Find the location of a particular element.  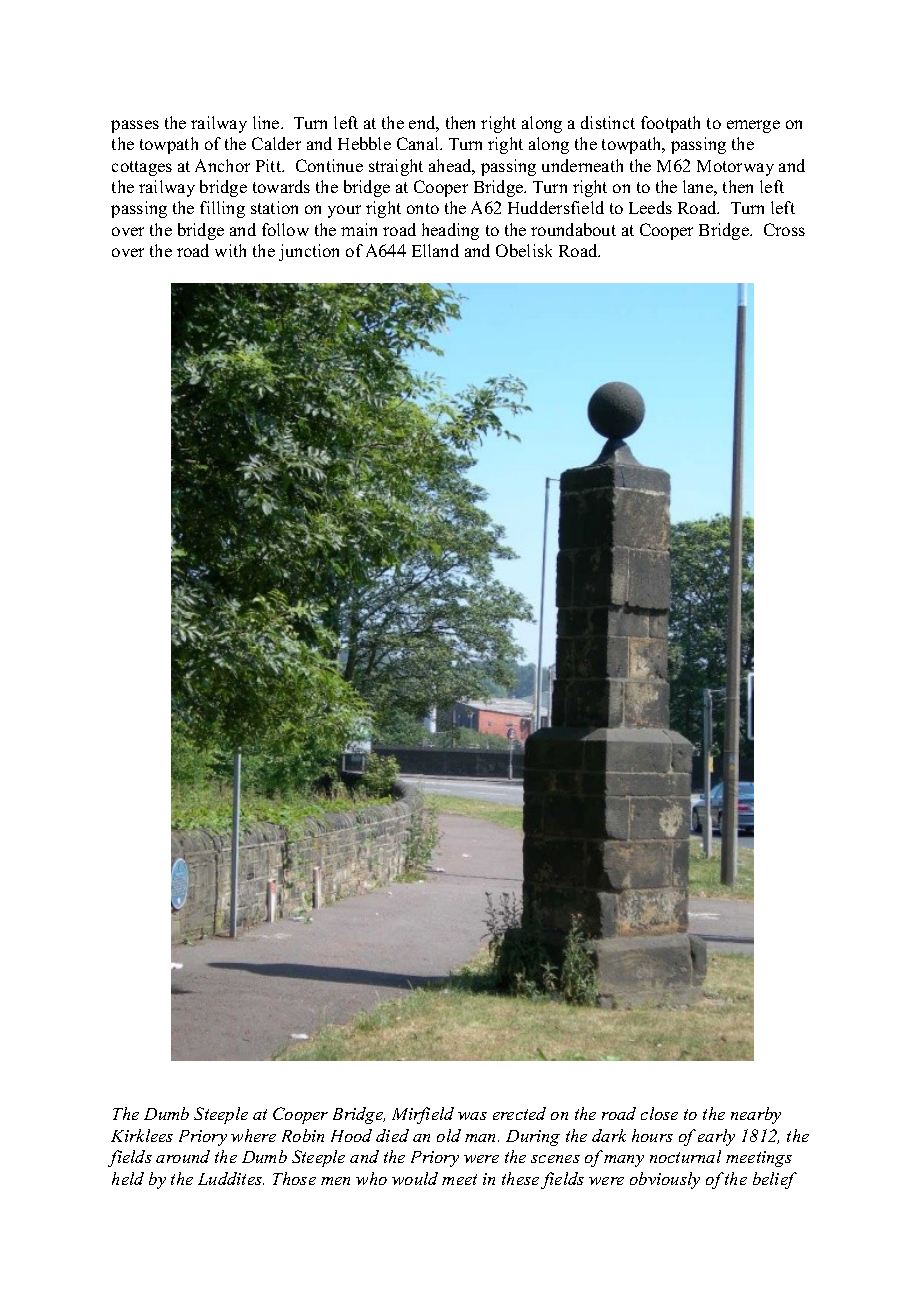

Canal is located at coordinates (419, 143).
